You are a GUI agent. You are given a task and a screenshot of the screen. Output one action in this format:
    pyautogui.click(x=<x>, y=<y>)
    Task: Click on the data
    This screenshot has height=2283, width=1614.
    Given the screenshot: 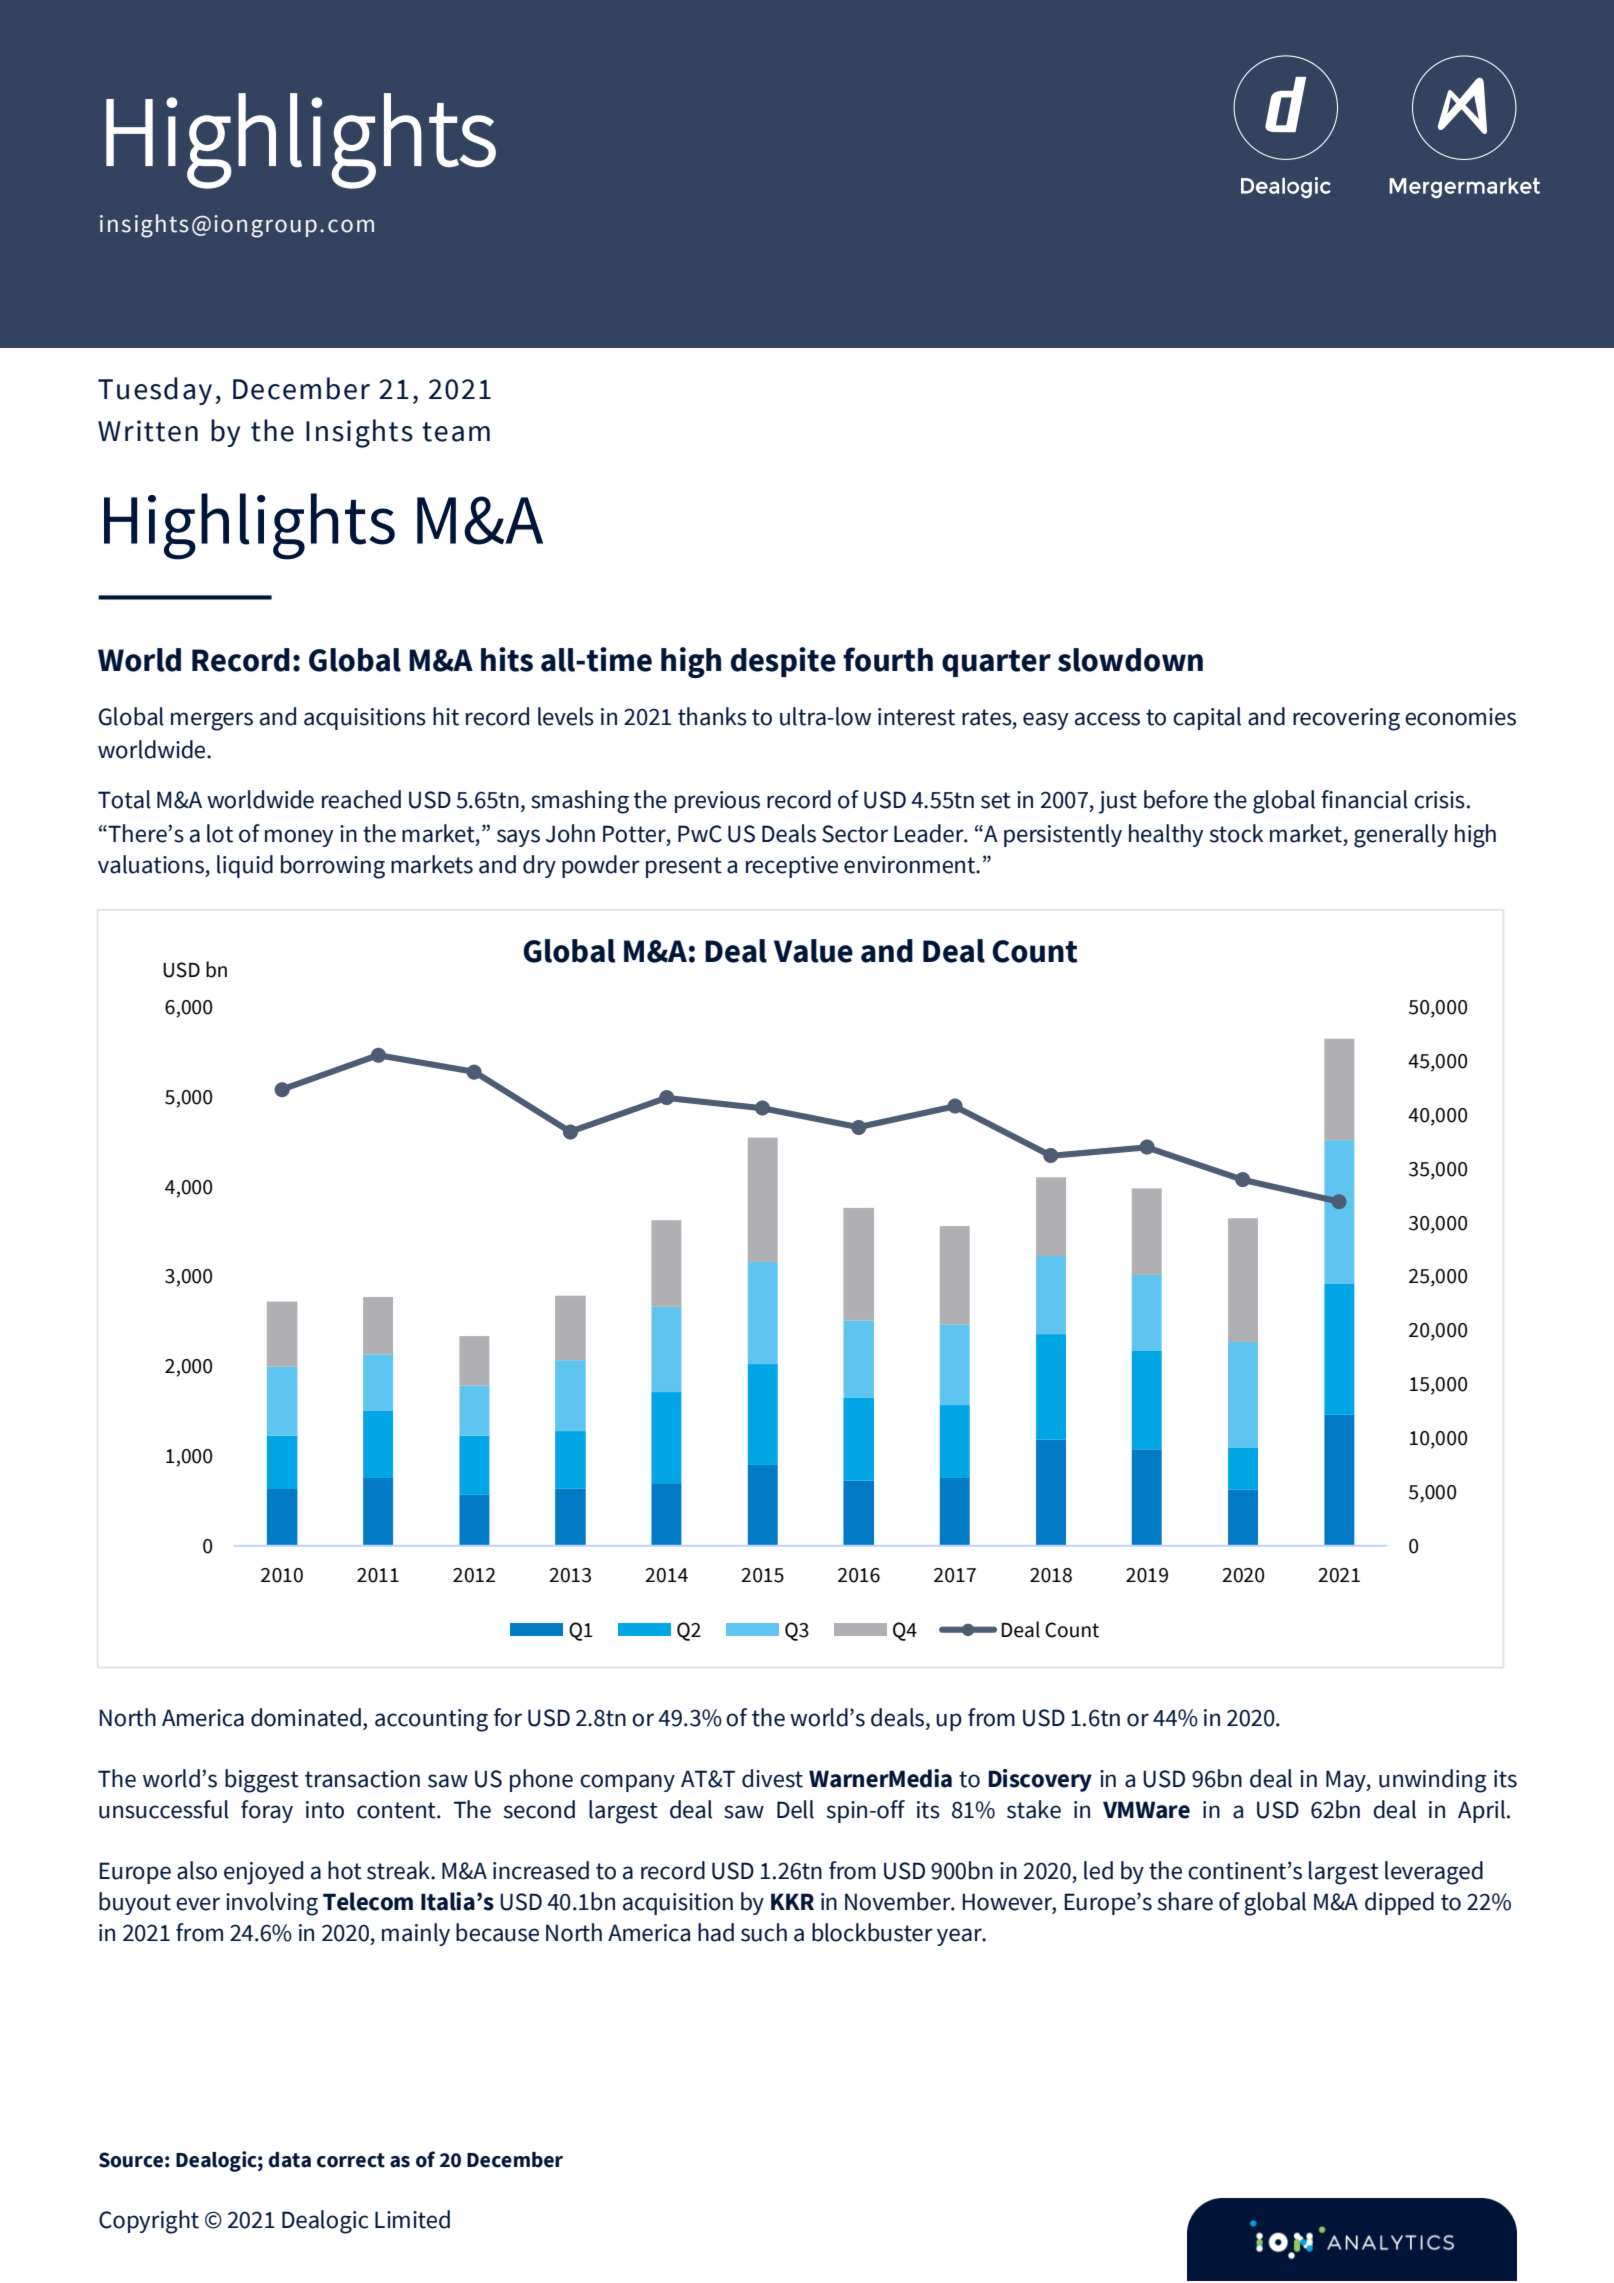 What is the action you would take?
    pyautogui.click(x=289, y=2160)
